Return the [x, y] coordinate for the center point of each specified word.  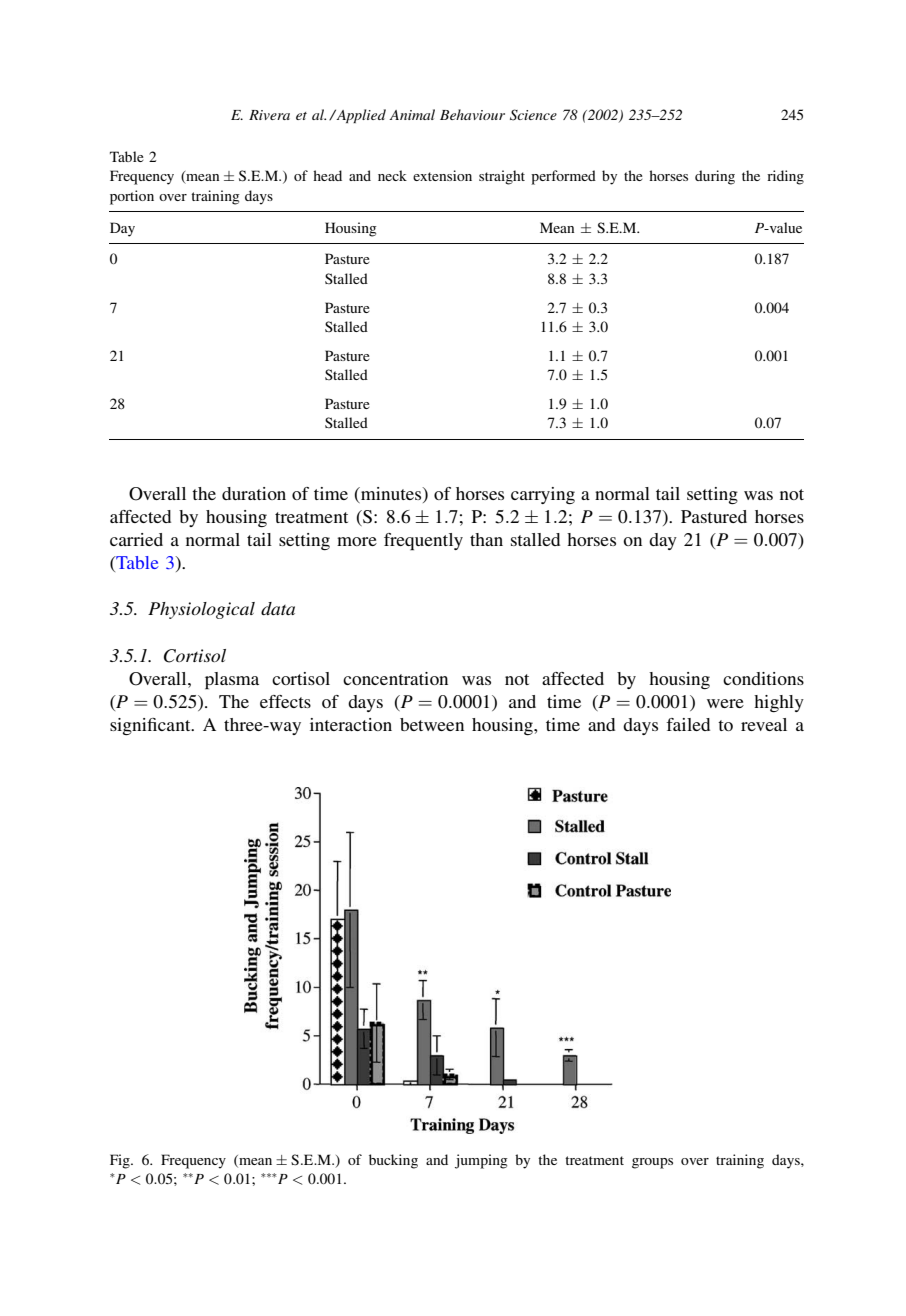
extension [442, 175]
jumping [481, 1161]
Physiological [201, 610]
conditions [763, 678]
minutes [391, 493]
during [715, 177]
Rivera [269, 115]
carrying [543, 495]
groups [652, 1163]
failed [688, 724]
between [432, 724]
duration [254, 493]
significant [151, 726]
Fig [121, 1161]
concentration [395, 678]
